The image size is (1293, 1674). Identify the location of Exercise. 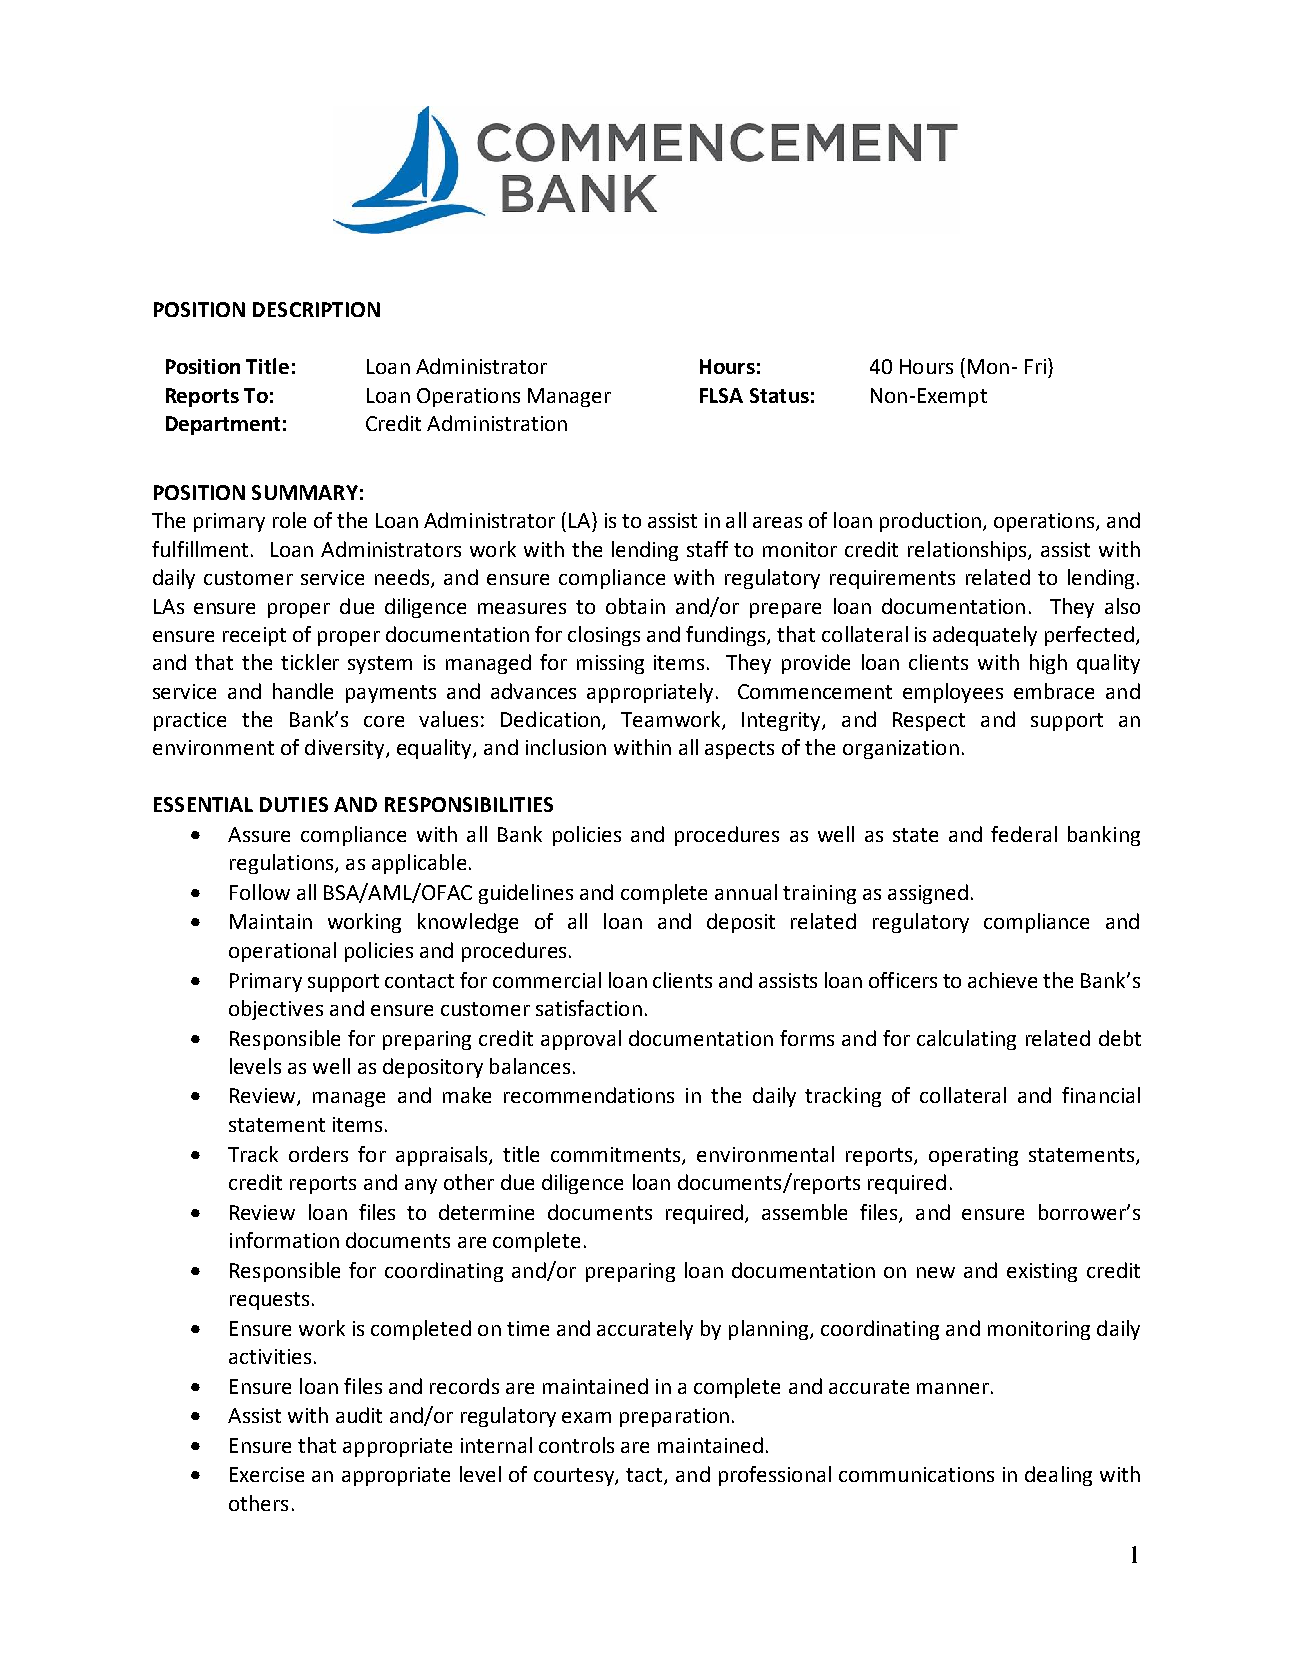
(267, 1474).
